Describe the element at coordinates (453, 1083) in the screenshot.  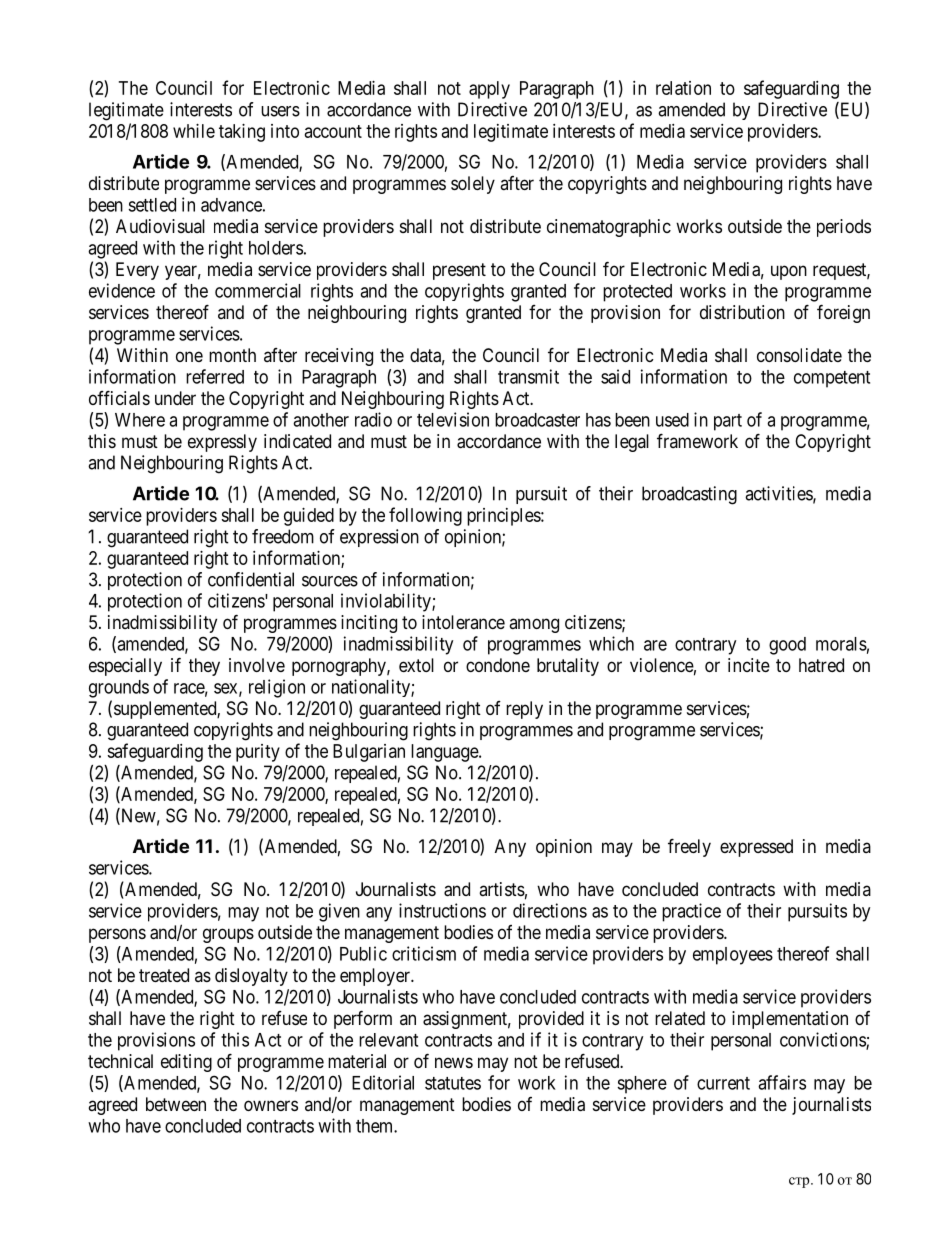
I see `statutes` at that location.
